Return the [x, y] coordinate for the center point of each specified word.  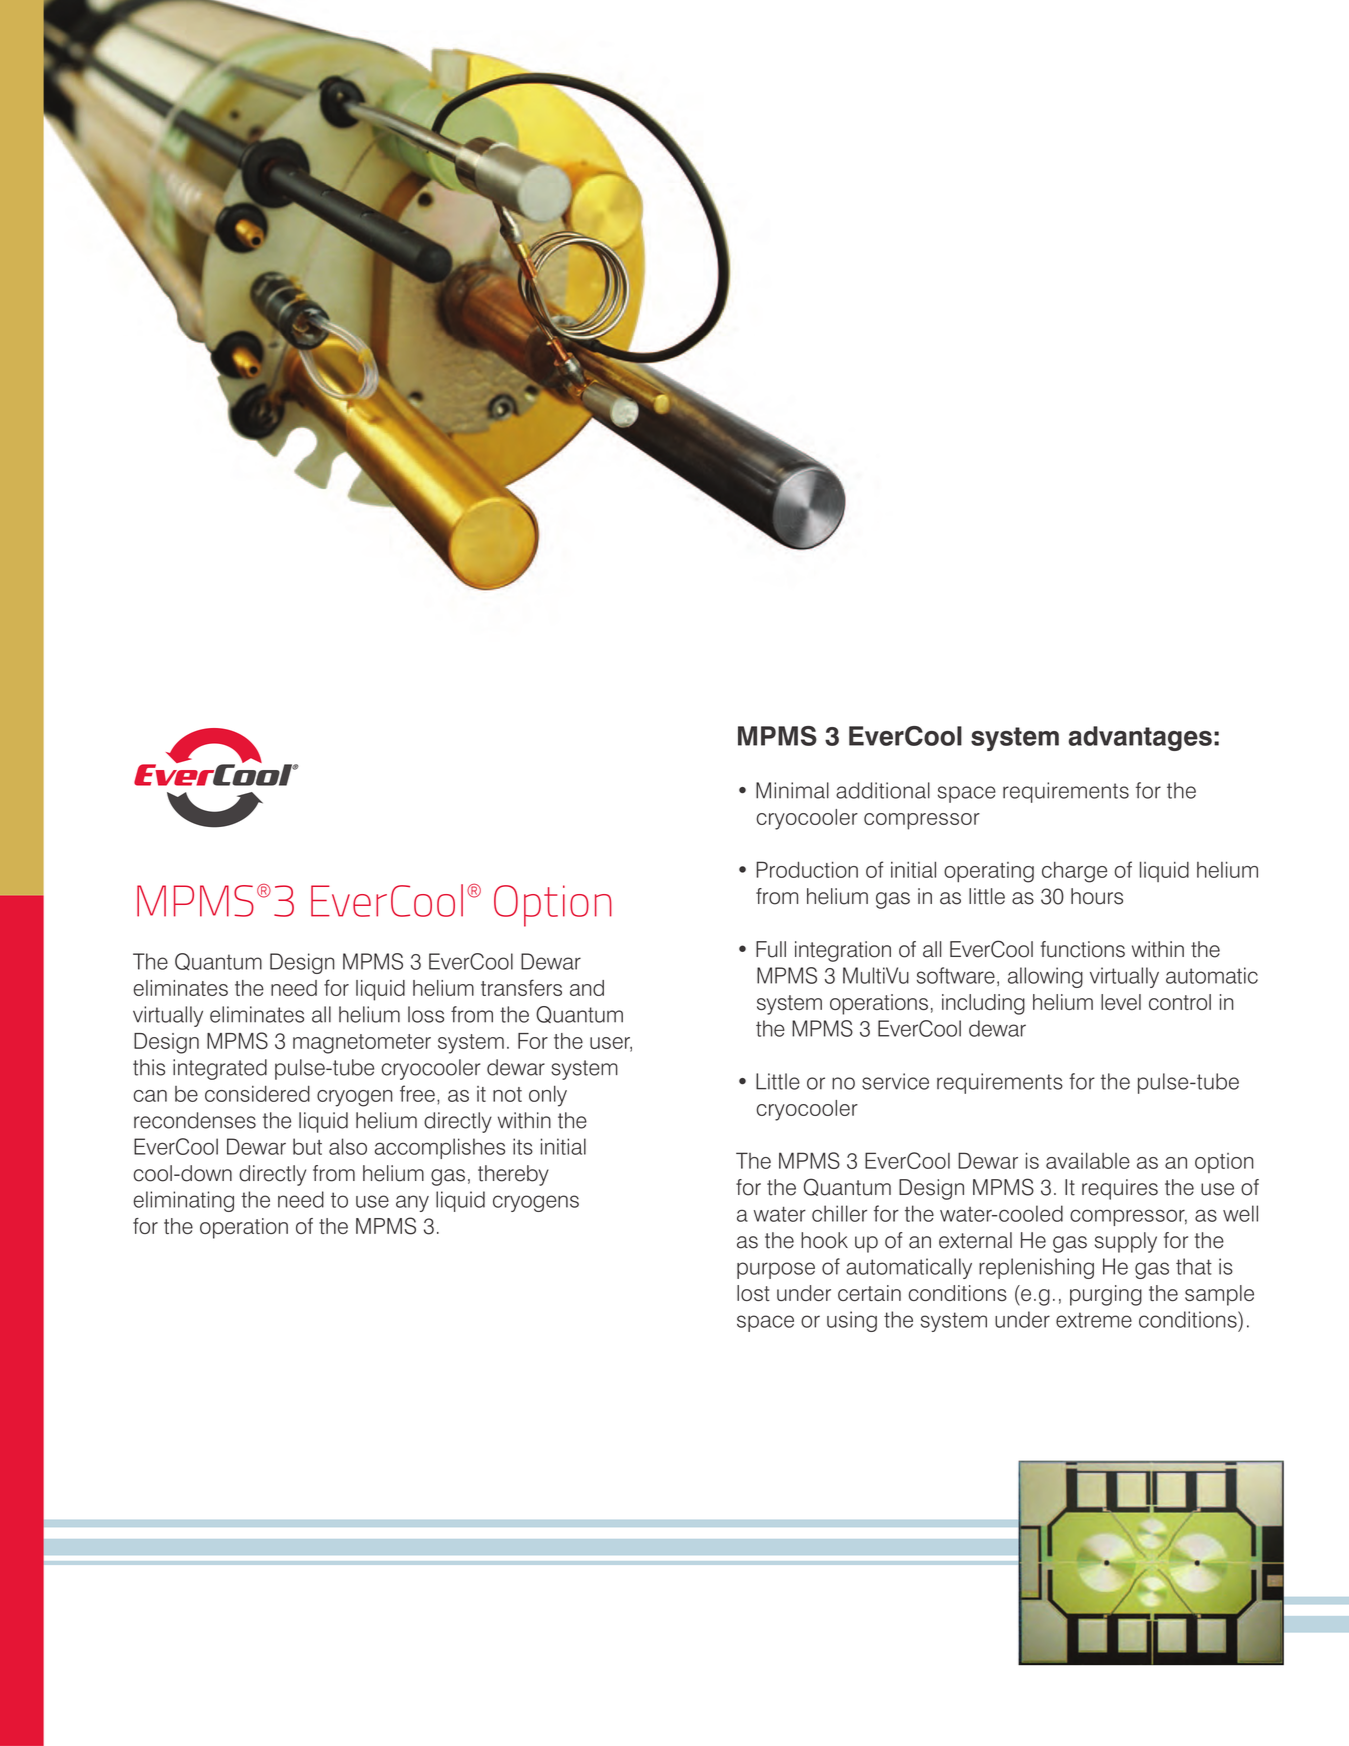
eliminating [184, 1201]
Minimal [792, 790]
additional [883, 790]
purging [1106, 1295]
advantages [1140, 738]
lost [753, 1293]
